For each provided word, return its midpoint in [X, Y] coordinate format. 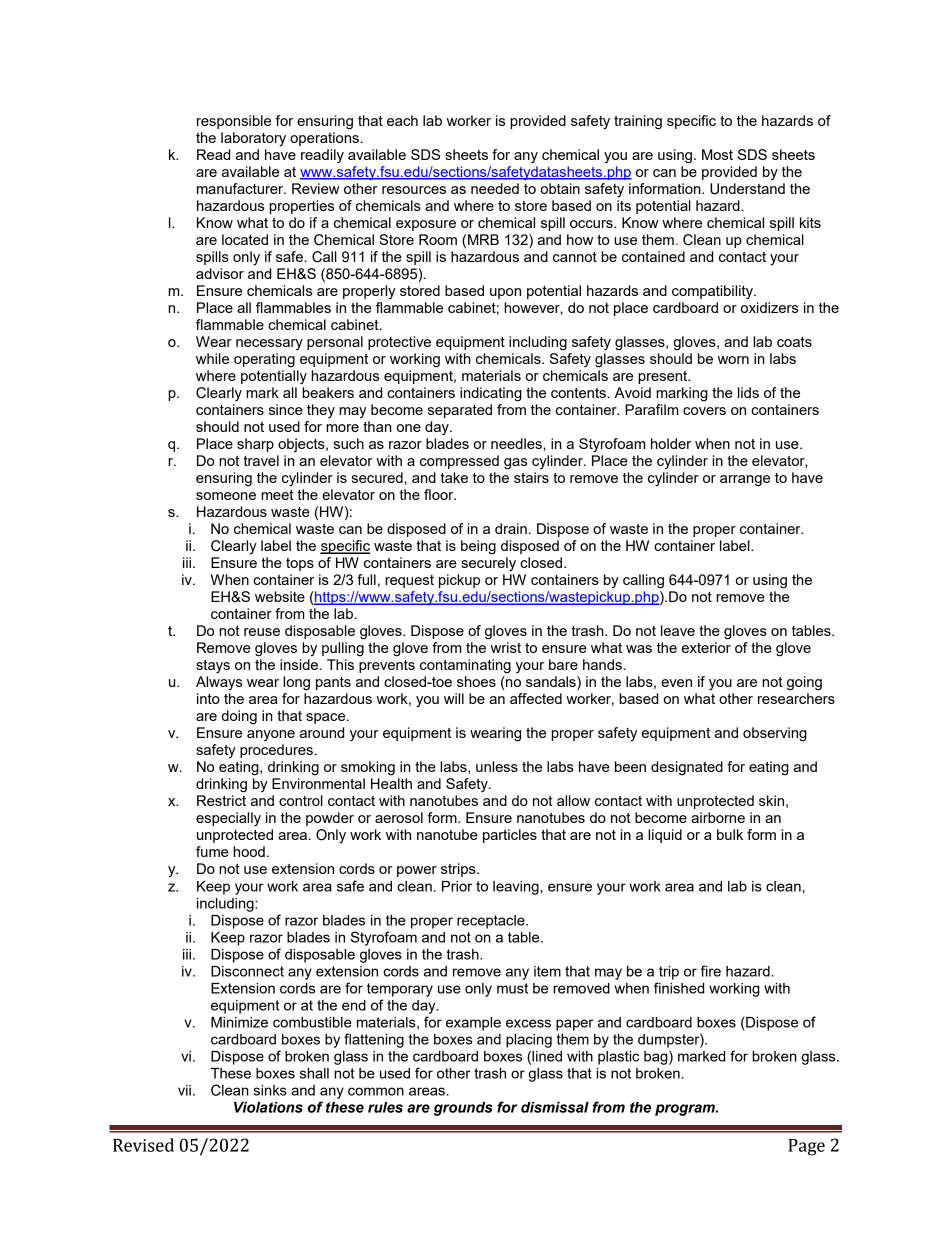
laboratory [253, 139]
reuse [262, 632]
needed [495, 188]
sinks [270, 1090]
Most [717, 154]
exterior [706, 647]
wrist [506, 647]
